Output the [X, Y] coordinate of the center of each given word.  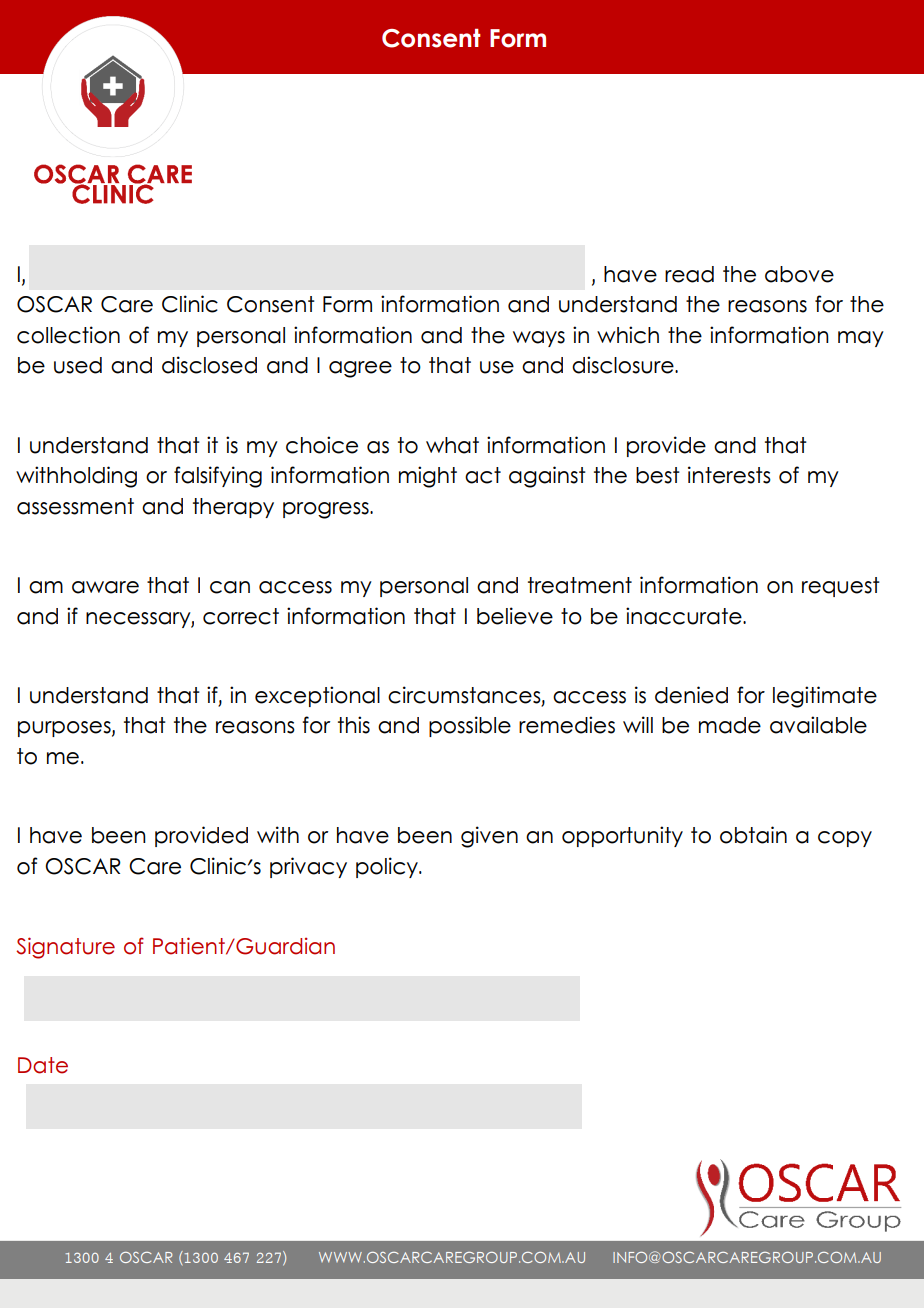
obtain [753, 835]
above [799, 274]
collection [68, 335]
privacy [308, 867]
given [489, 837]
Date [43, 1065]
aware [105, 587]
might [428, 477]
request [841, 587]
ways [539, 339]
